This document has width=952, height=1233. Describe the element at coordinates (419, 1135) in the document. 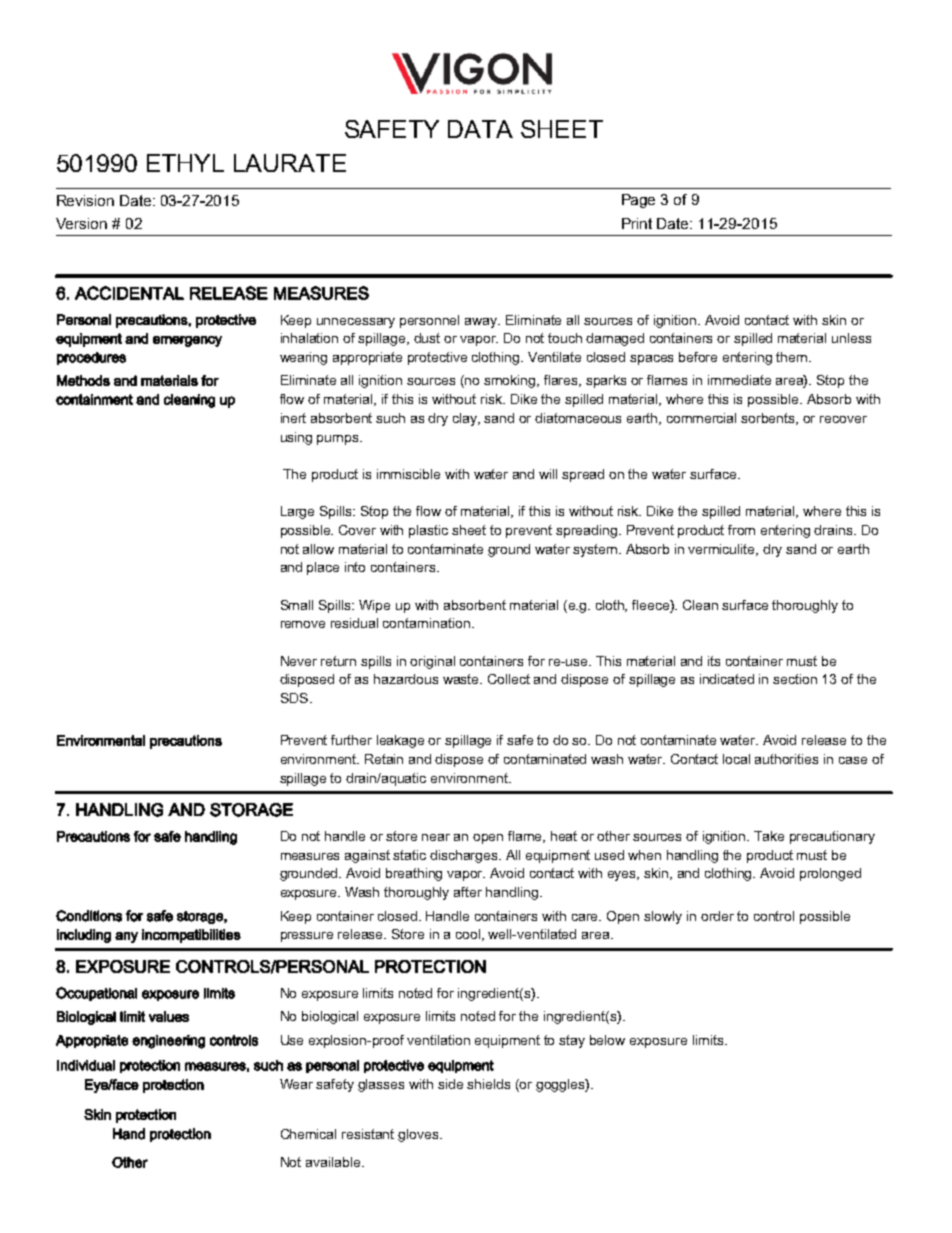

I see `gloves` at that location.
